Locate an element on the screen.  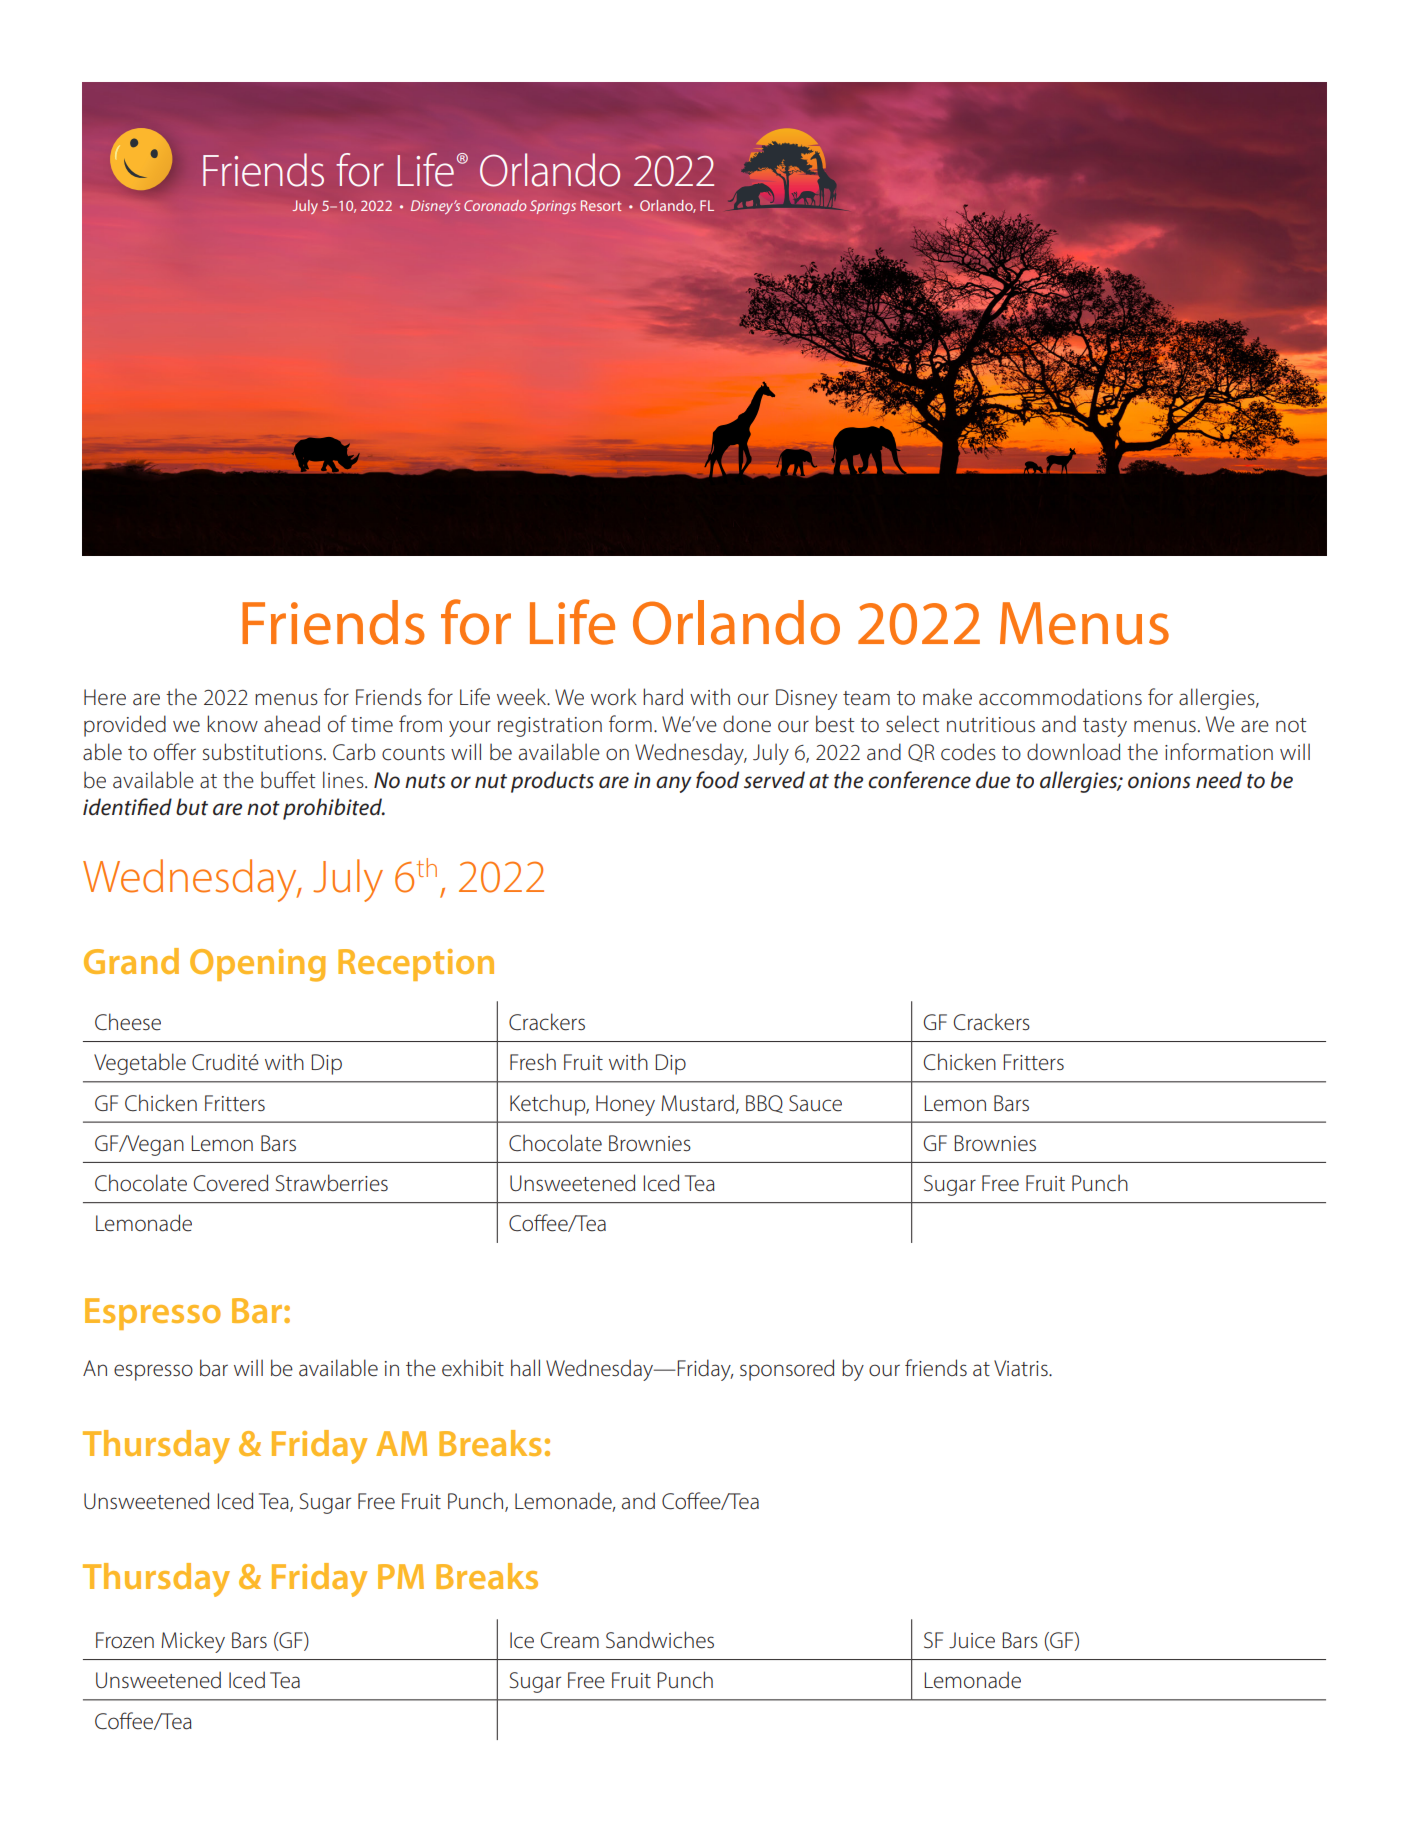
Opening is located at coordinates (258, 965).
